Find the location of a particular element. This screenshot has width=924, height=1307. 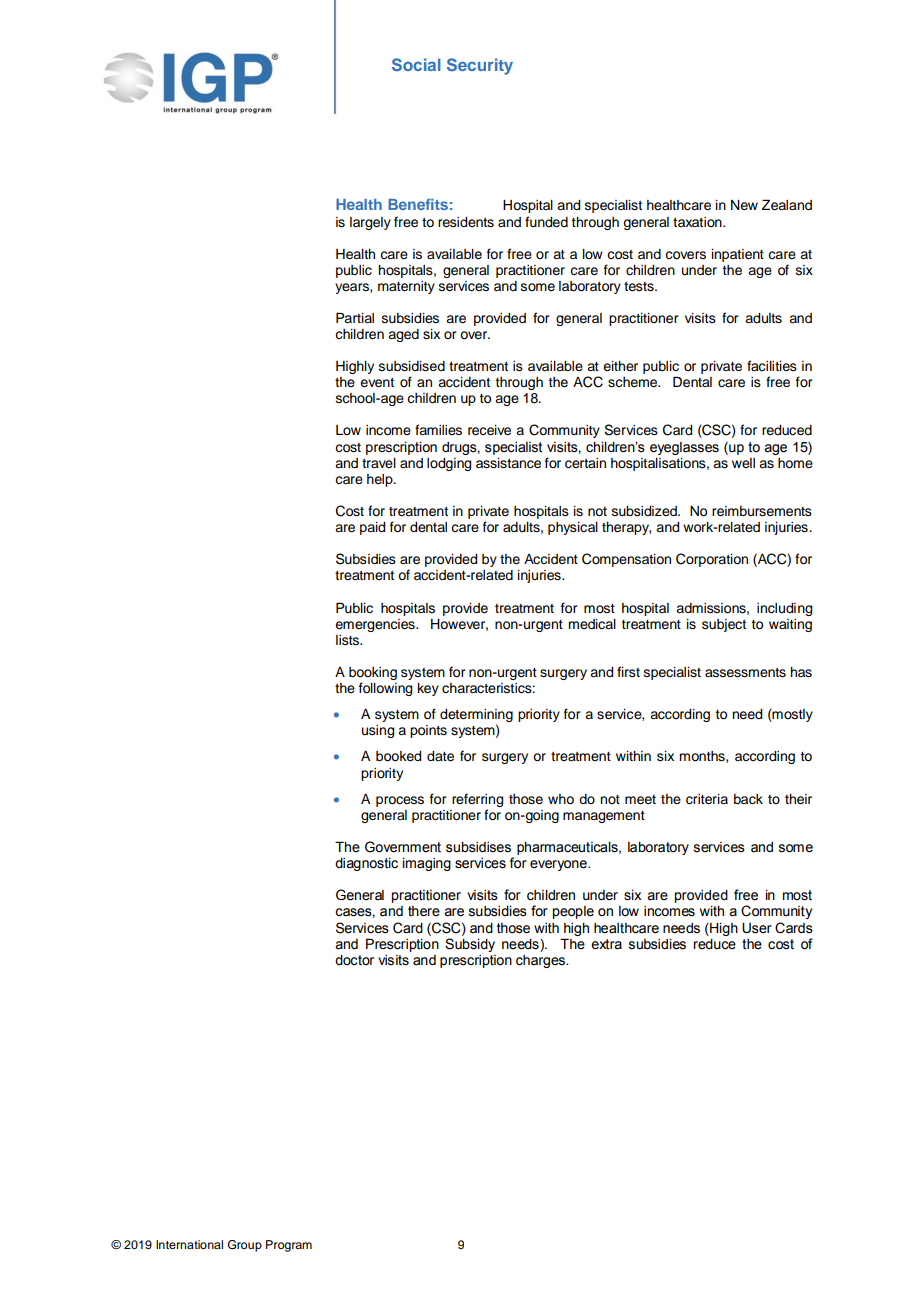

User is located at coordinates (757, 928).
